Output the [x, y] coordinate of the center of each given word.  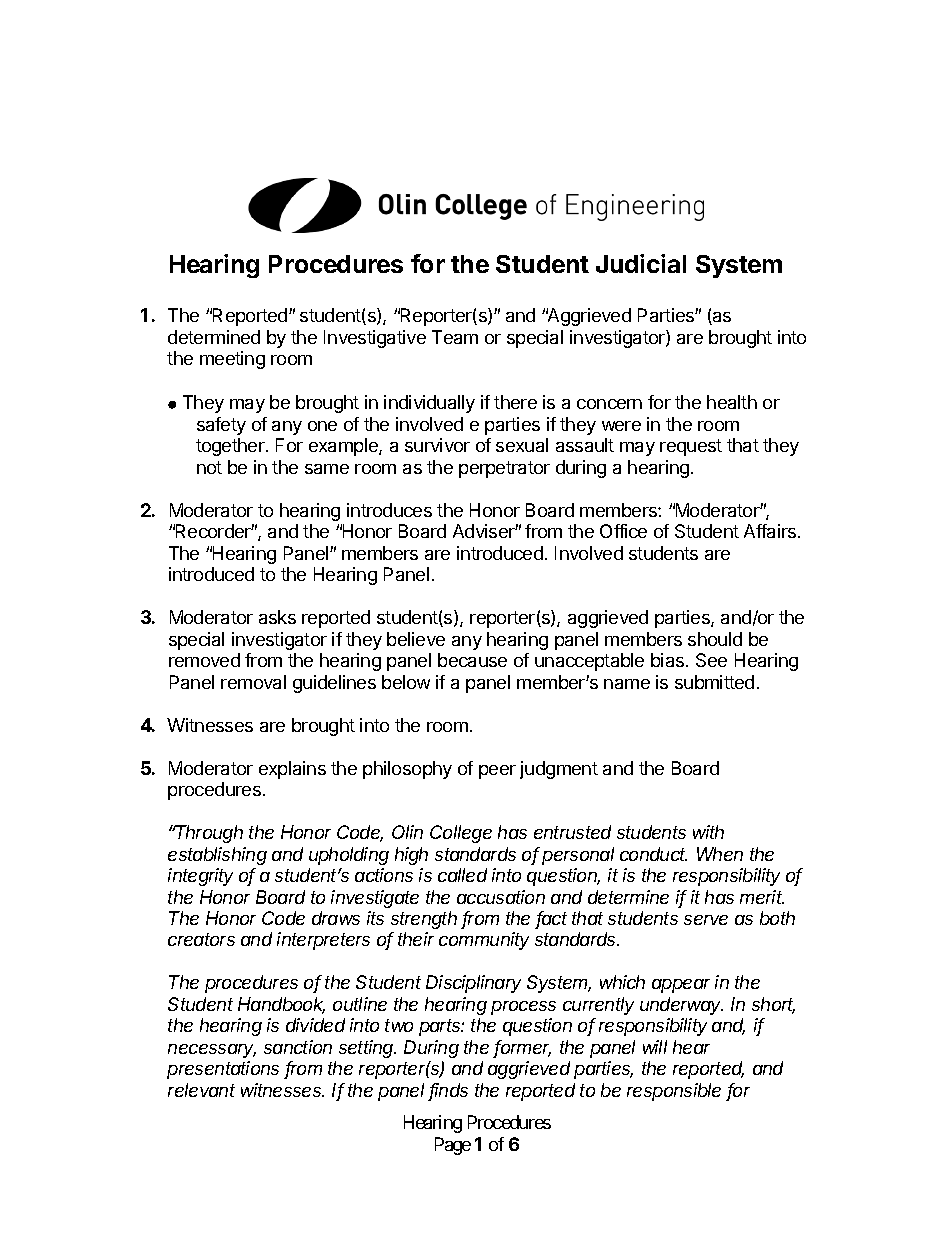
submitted [714, 682]
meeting [232, 360]
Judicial [641, 263]
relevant [201, 1090]
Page [453, 1146]
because [472, 660]
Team [455, 337]
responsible [674, 1092]
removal [253, 682]
